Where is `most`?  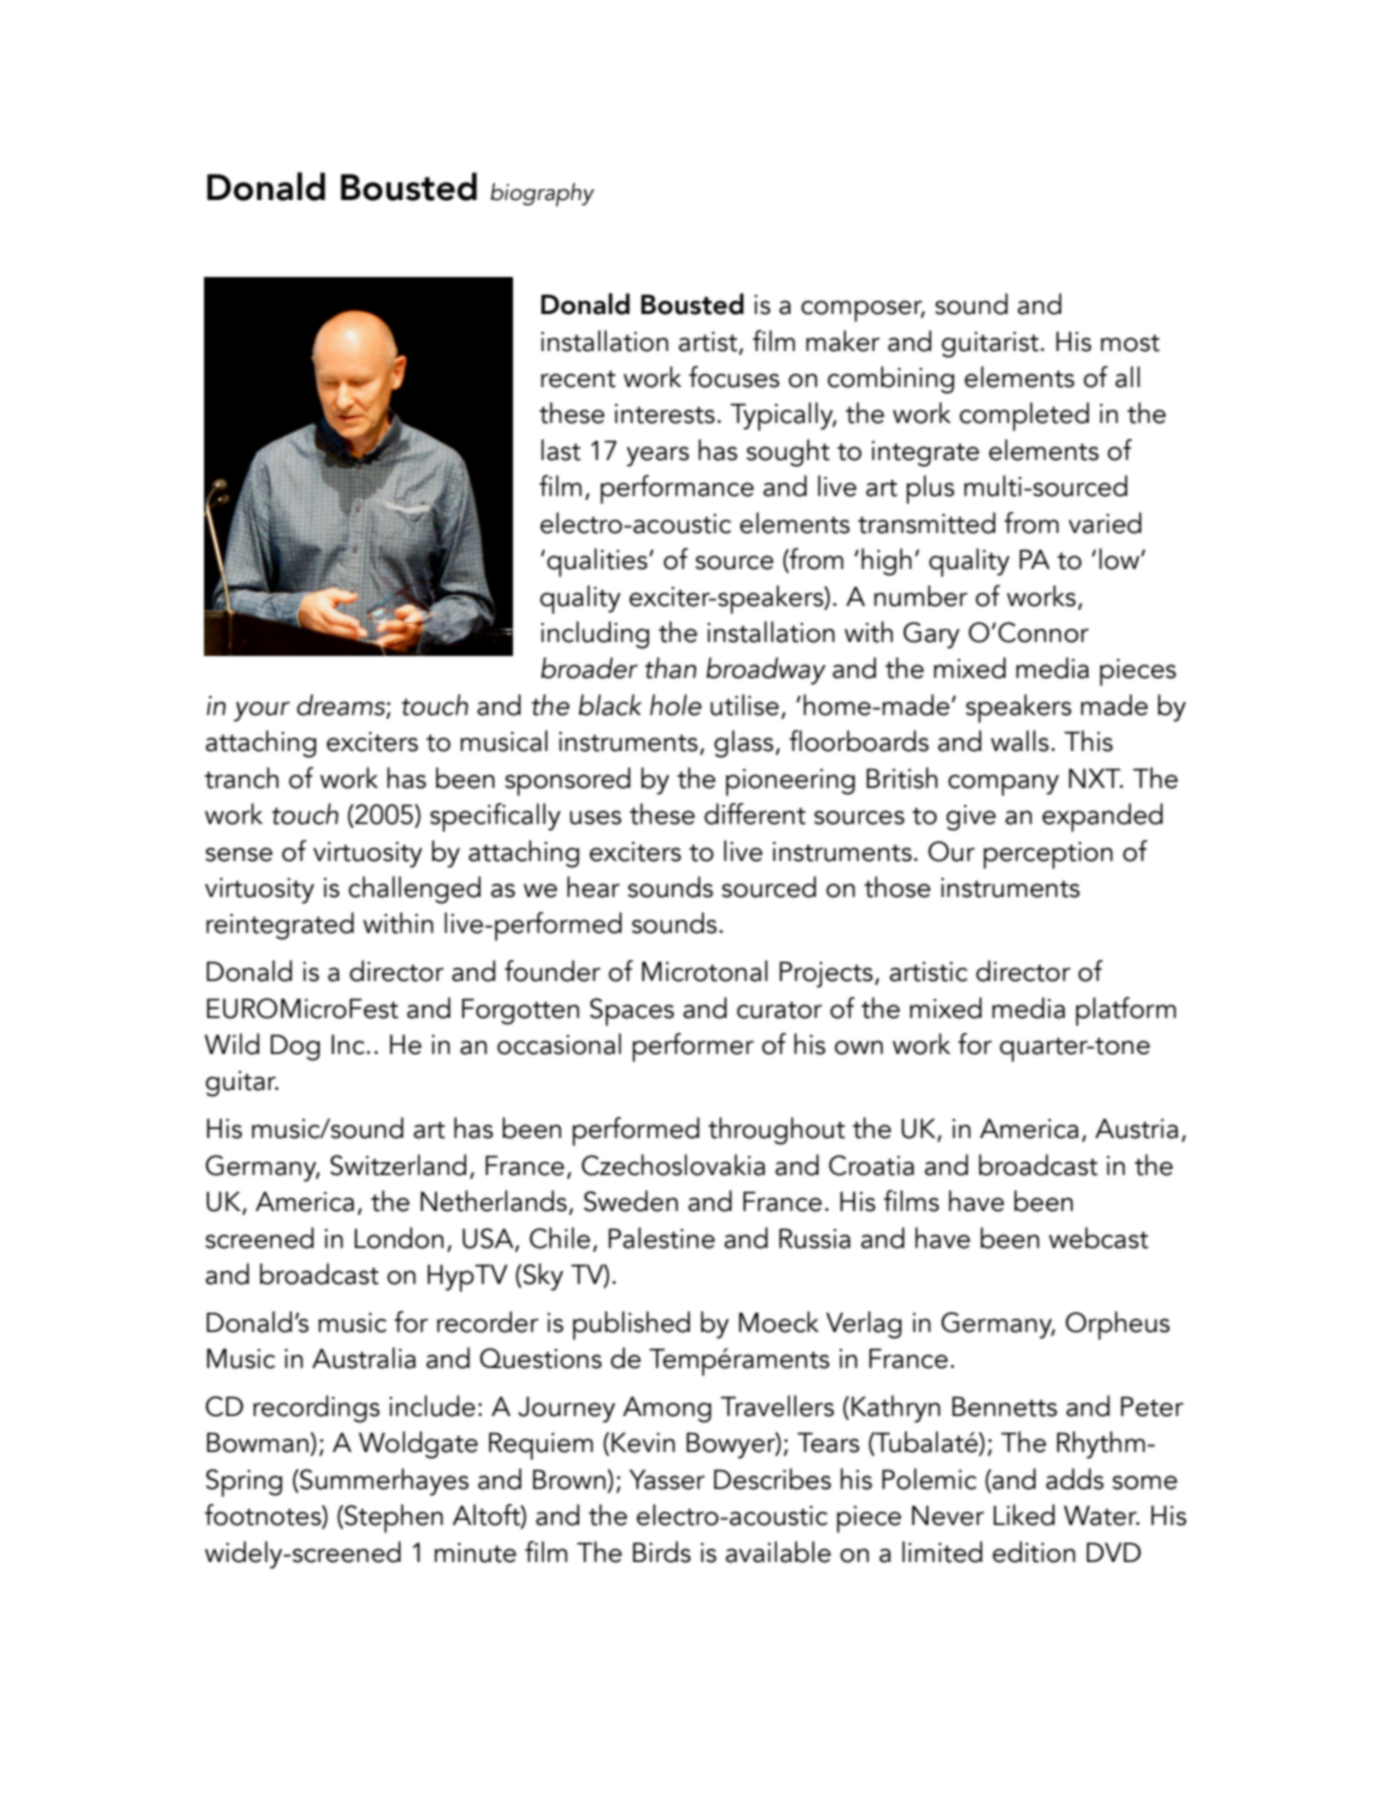
most is located at coordinates (1130, 343).
